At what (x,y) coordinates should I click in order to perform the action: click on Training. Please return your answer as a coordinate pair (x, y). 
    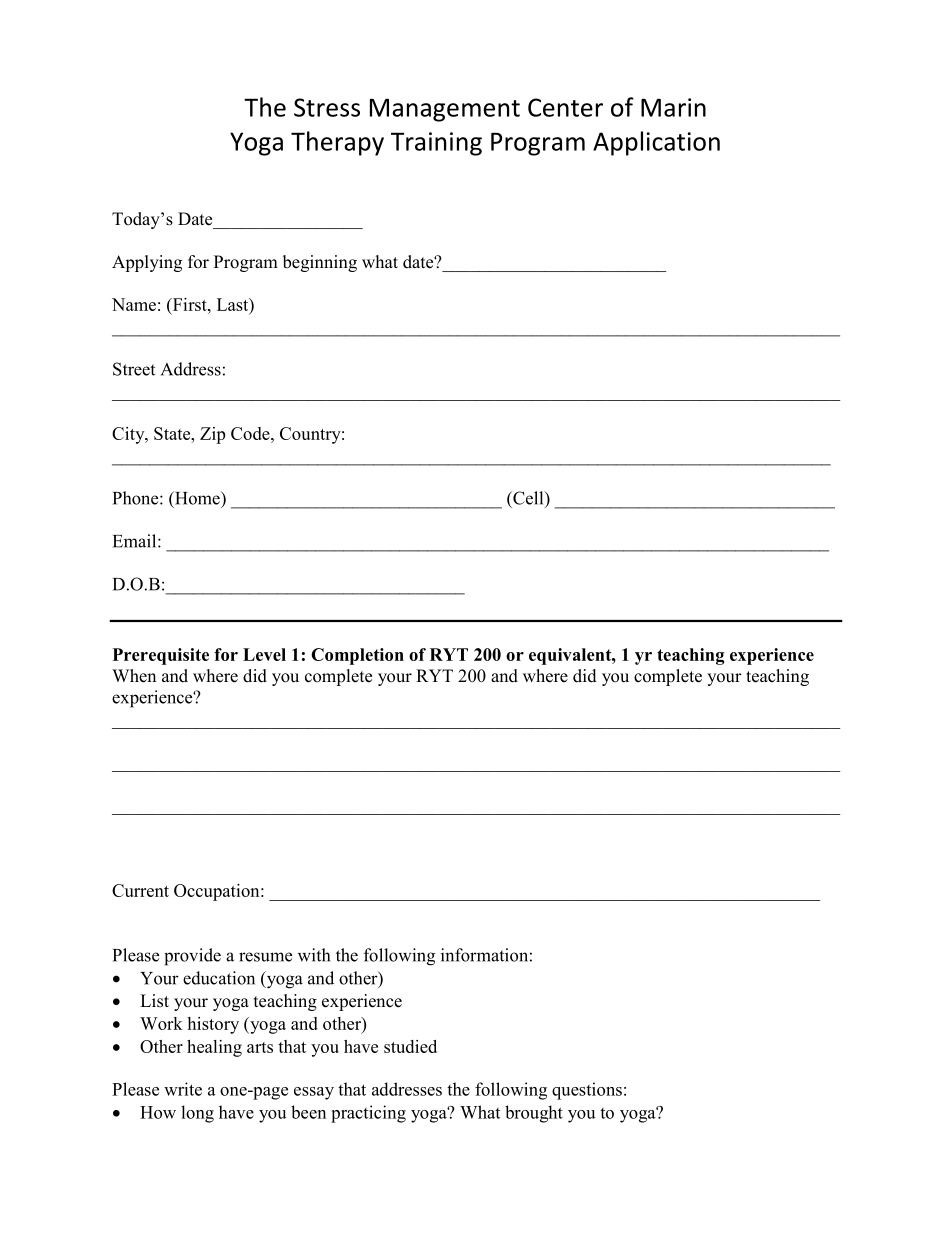
    Looking at the image, I should click on (436, 144).
